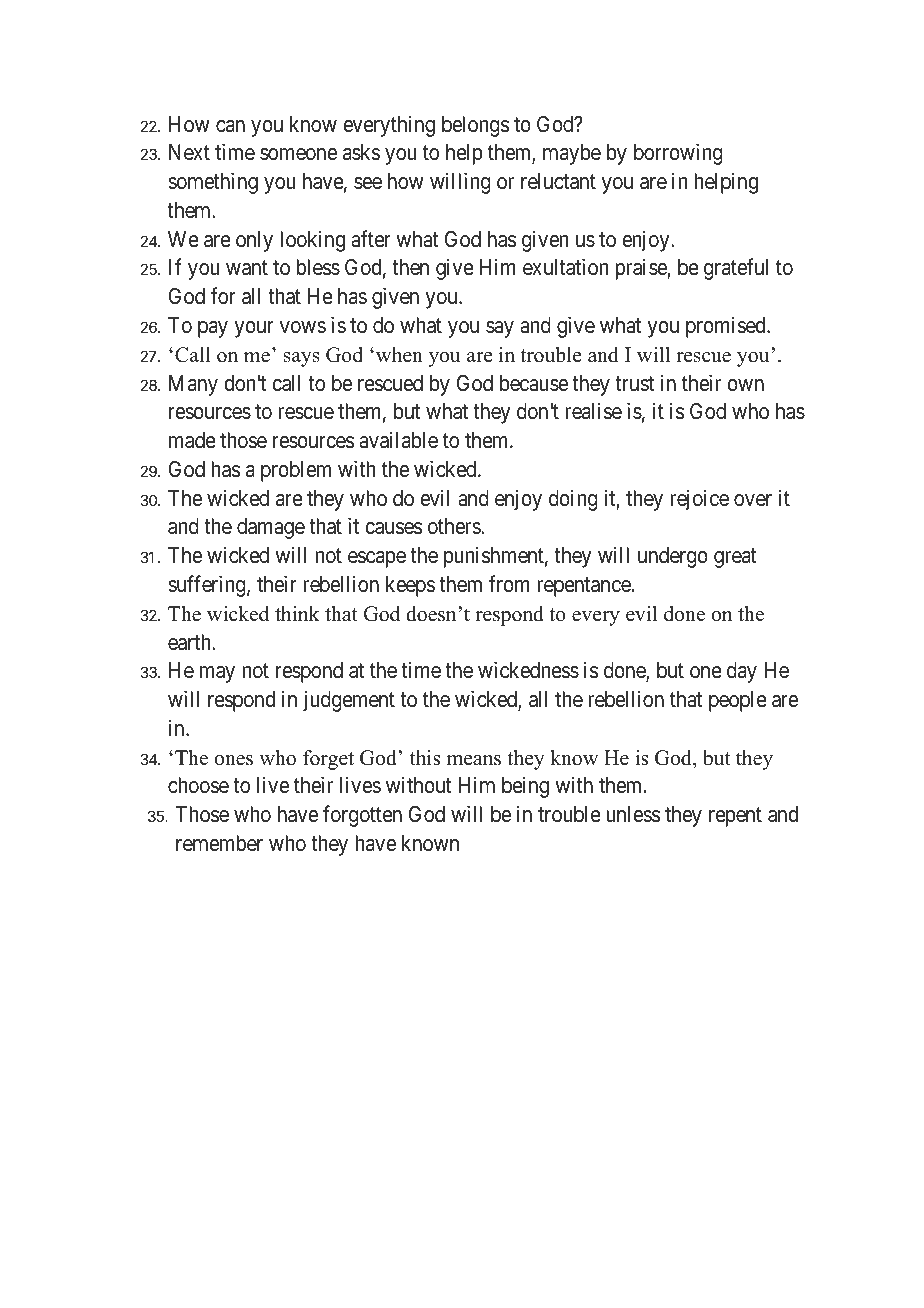 This screenshot has width=924, height=1308. Describe the element at coordinates (219, 843) in the screenshot. I see `remember` at that location.
